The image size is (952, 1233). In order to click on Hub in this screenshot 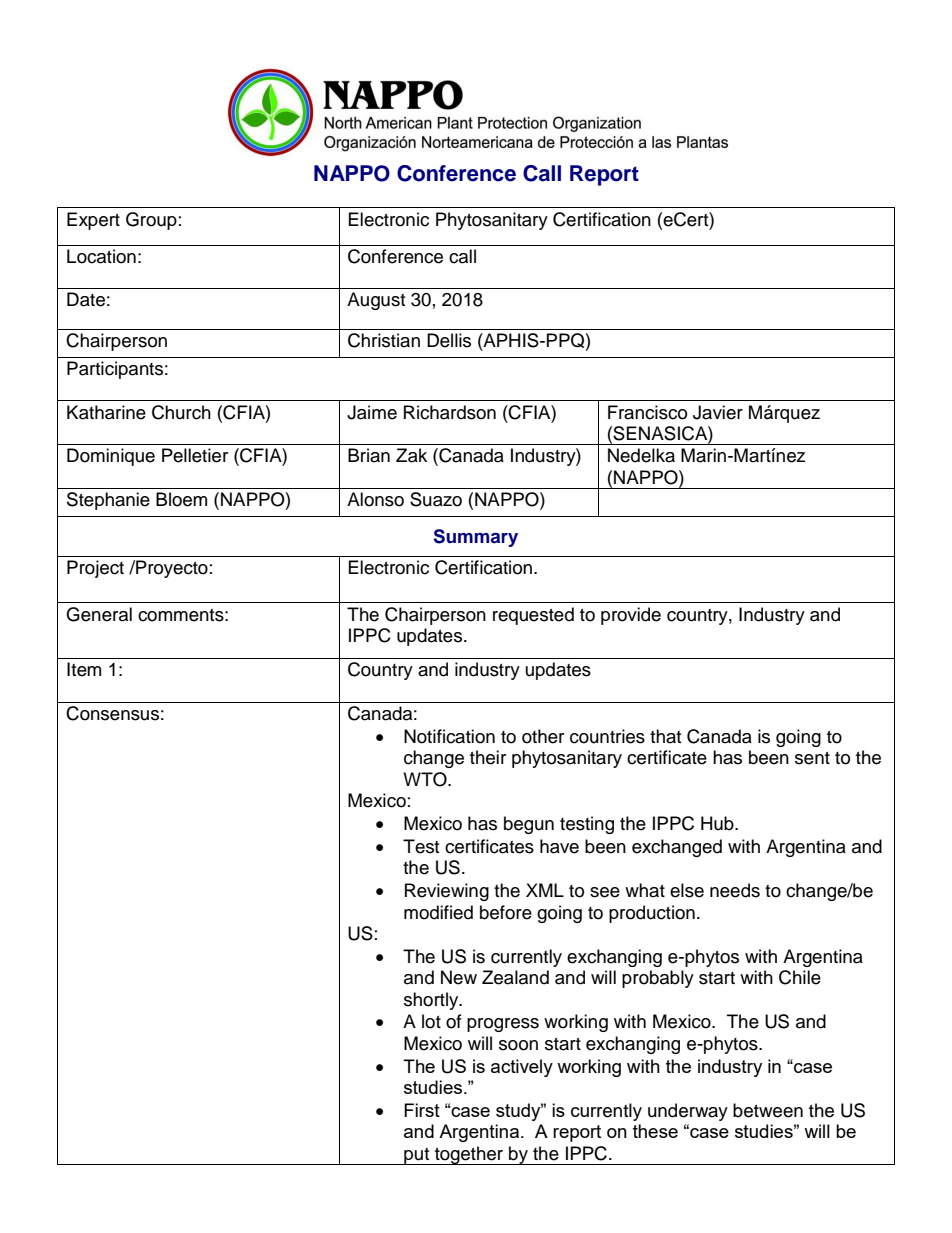, I will do `click(718, 823)`.
